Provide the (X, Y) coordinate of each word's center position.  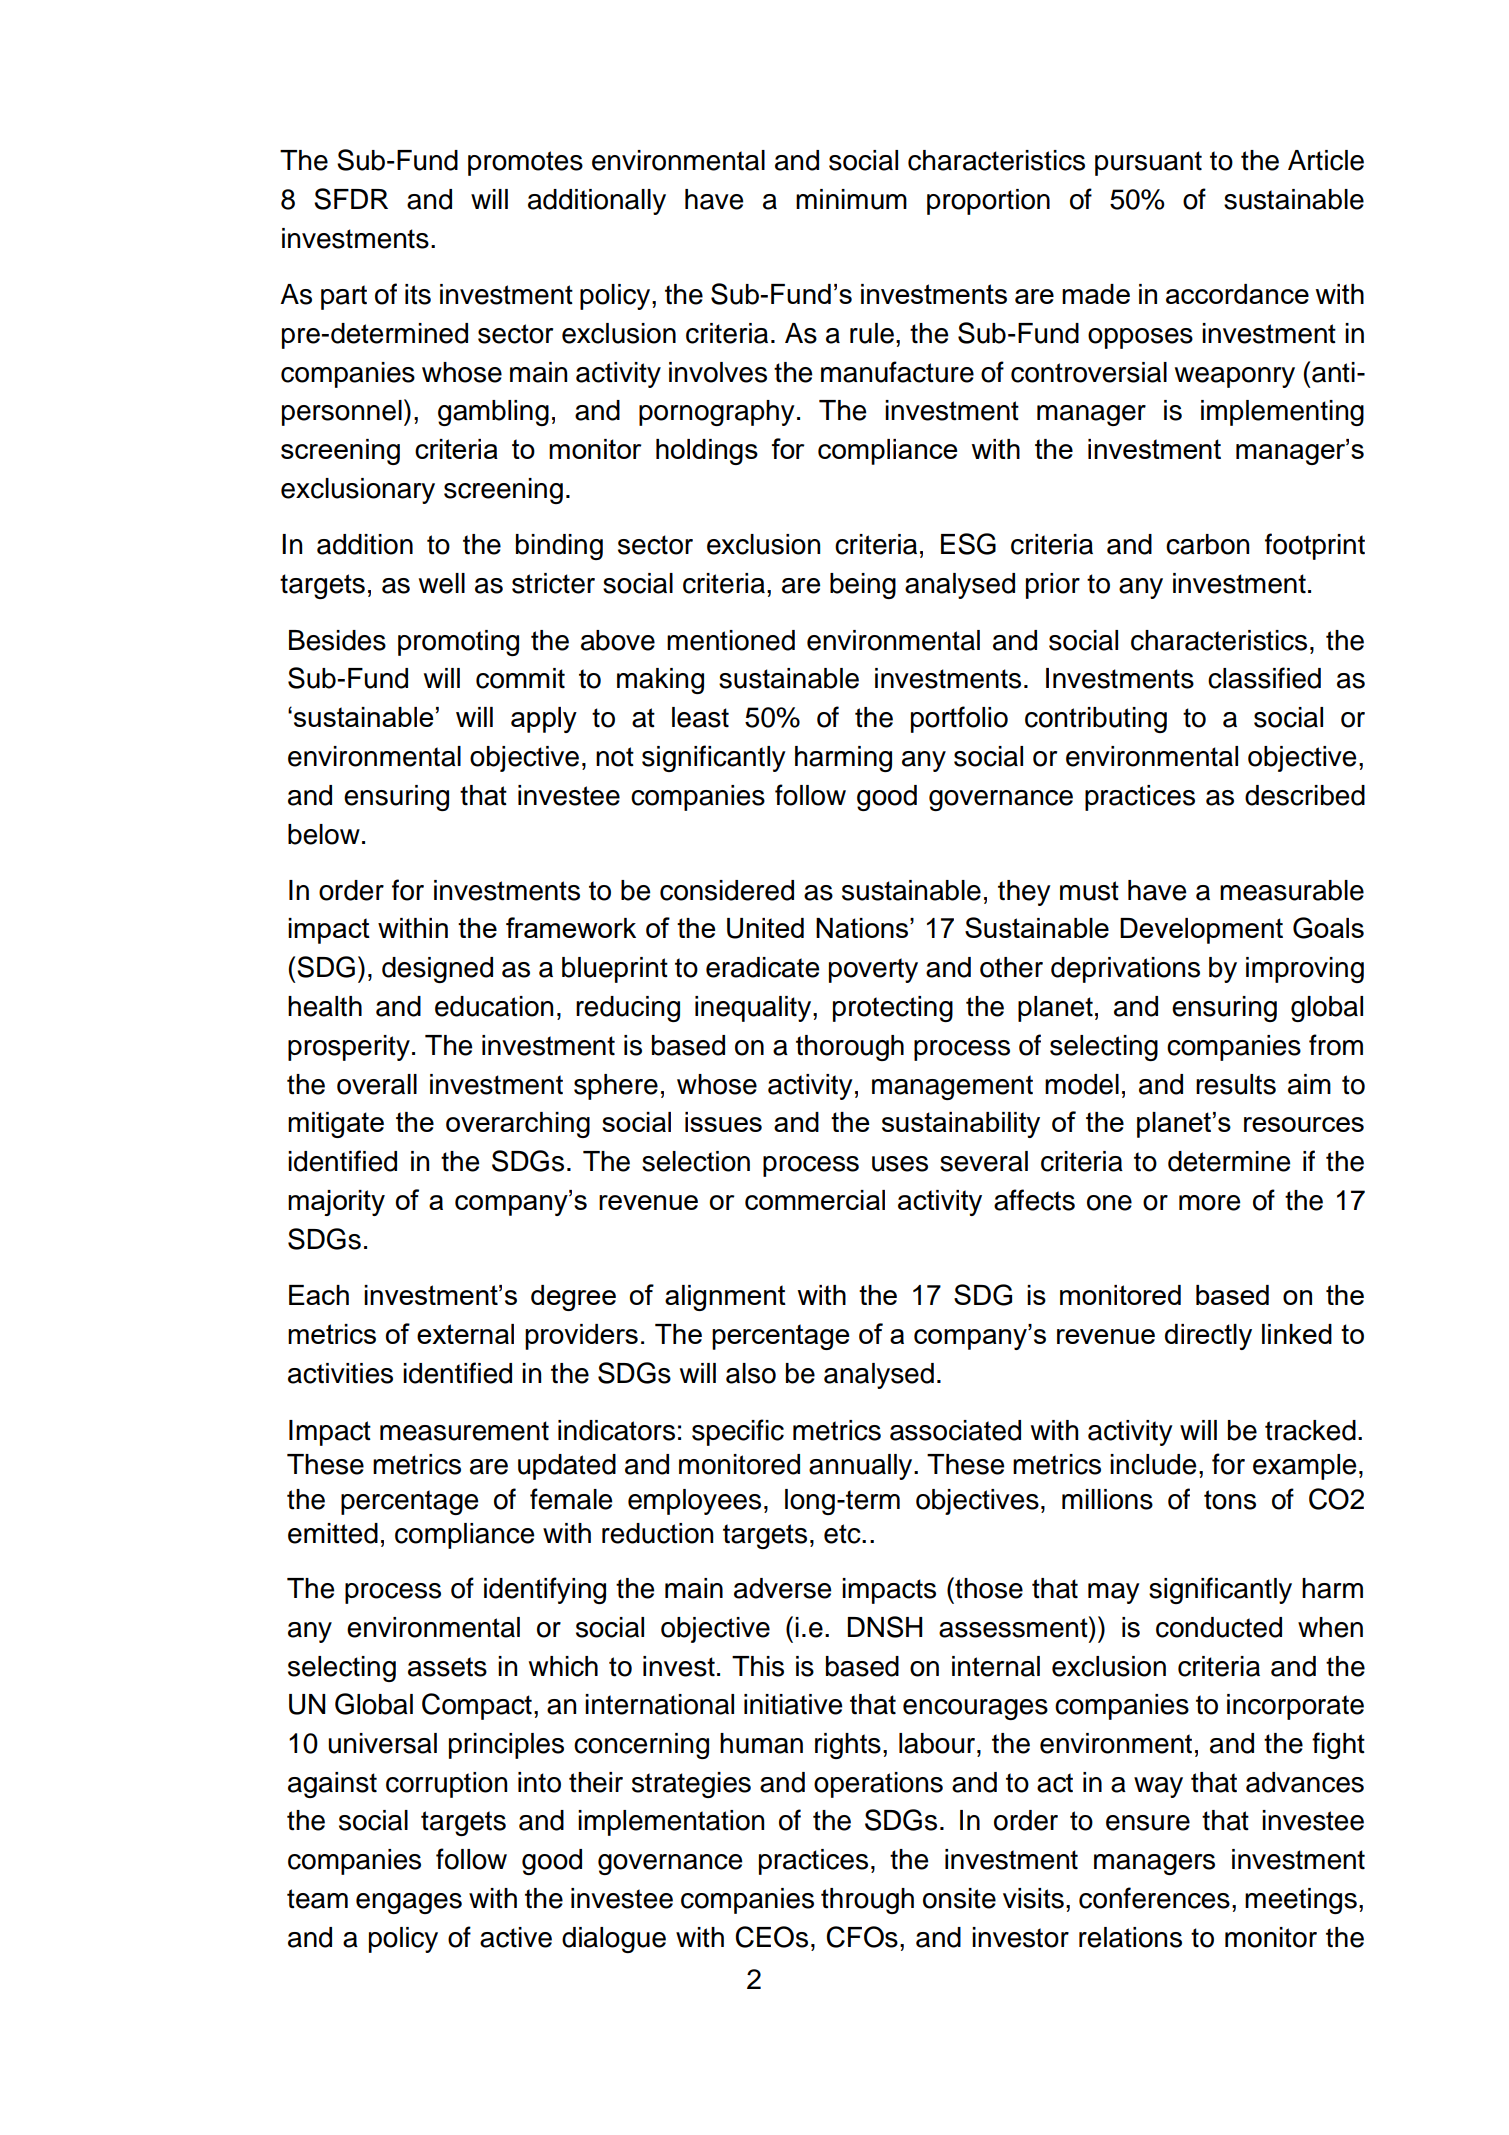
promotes (525, 163)
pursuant (1148, 163)
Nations (862, 928)
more (1209, 1203)
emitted (333, 1533)
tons (1230, 1500)
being (863, 586)
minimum (851, 199)
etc (843, 1534)
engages (409, 1903)
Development (1201, 931)
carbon (1207, 544)
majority (336, 1203)
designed (437, 970)
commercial (815, 1200)
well (442, 583)
